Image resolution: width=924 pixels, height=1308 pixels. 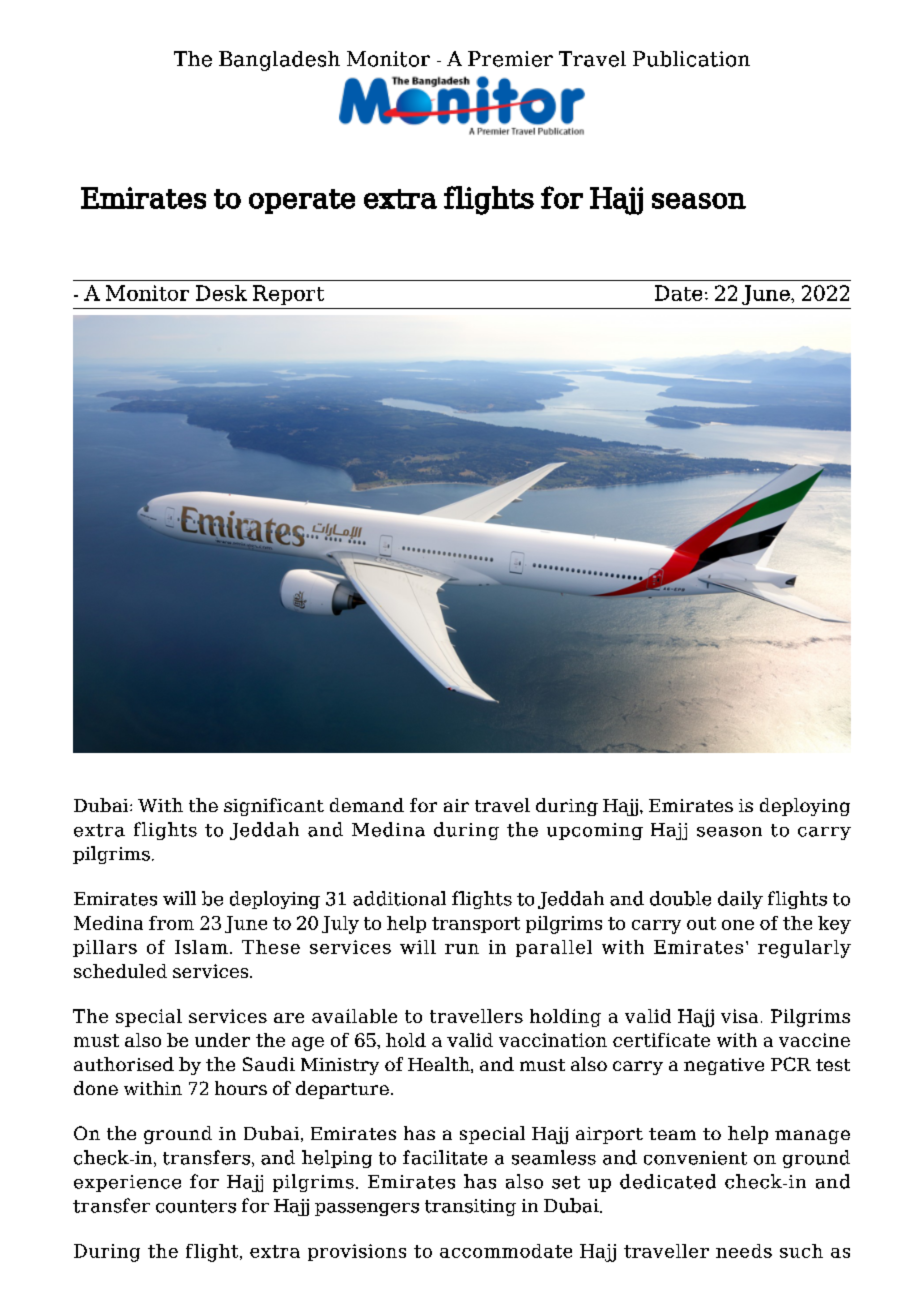 What do you see at coordinates (740, 900) in the image?
I see `daily` at bounding box center [740, 900].
